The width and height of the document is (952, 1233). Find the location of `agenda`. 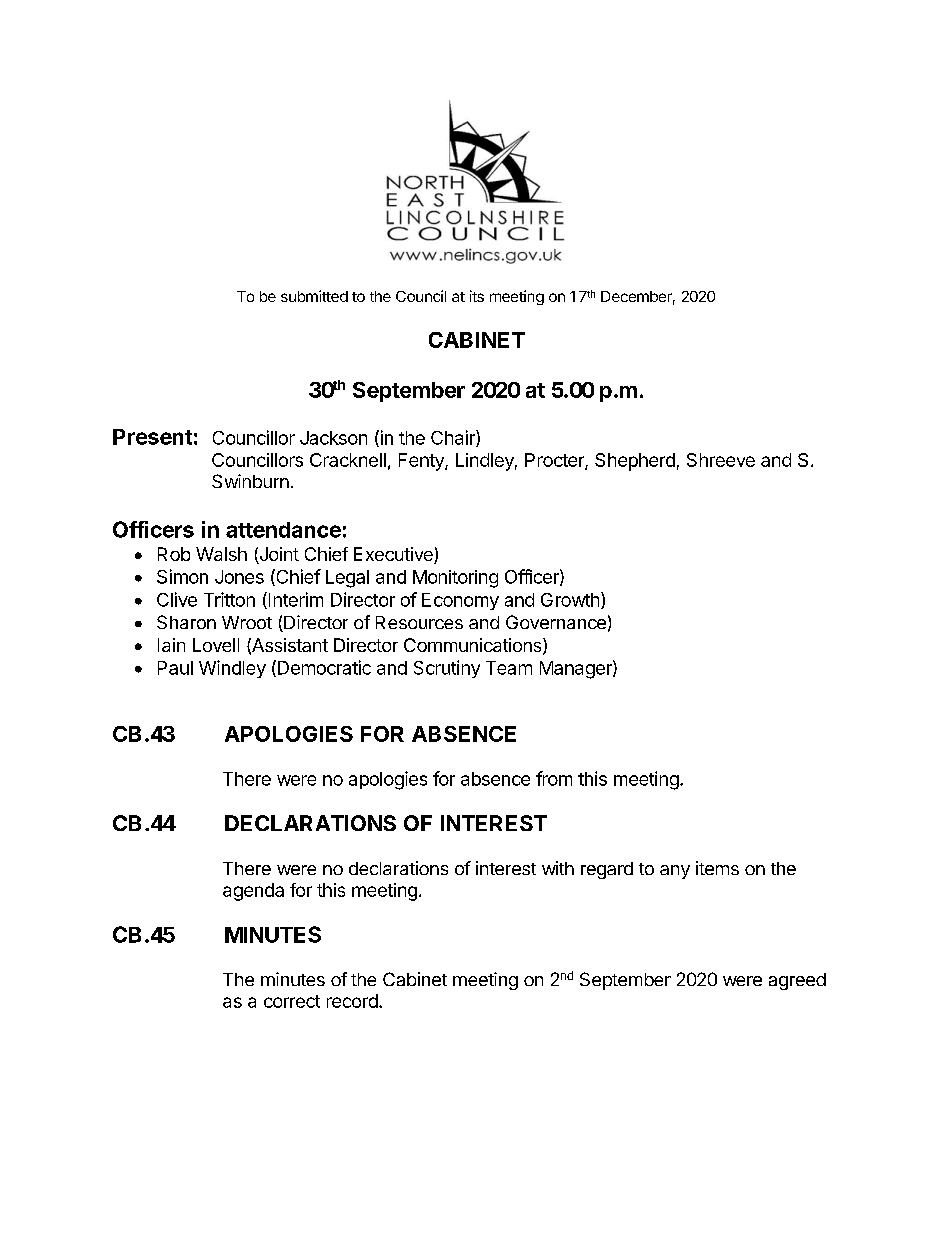

agenda is located at coordinates (253, 892).
